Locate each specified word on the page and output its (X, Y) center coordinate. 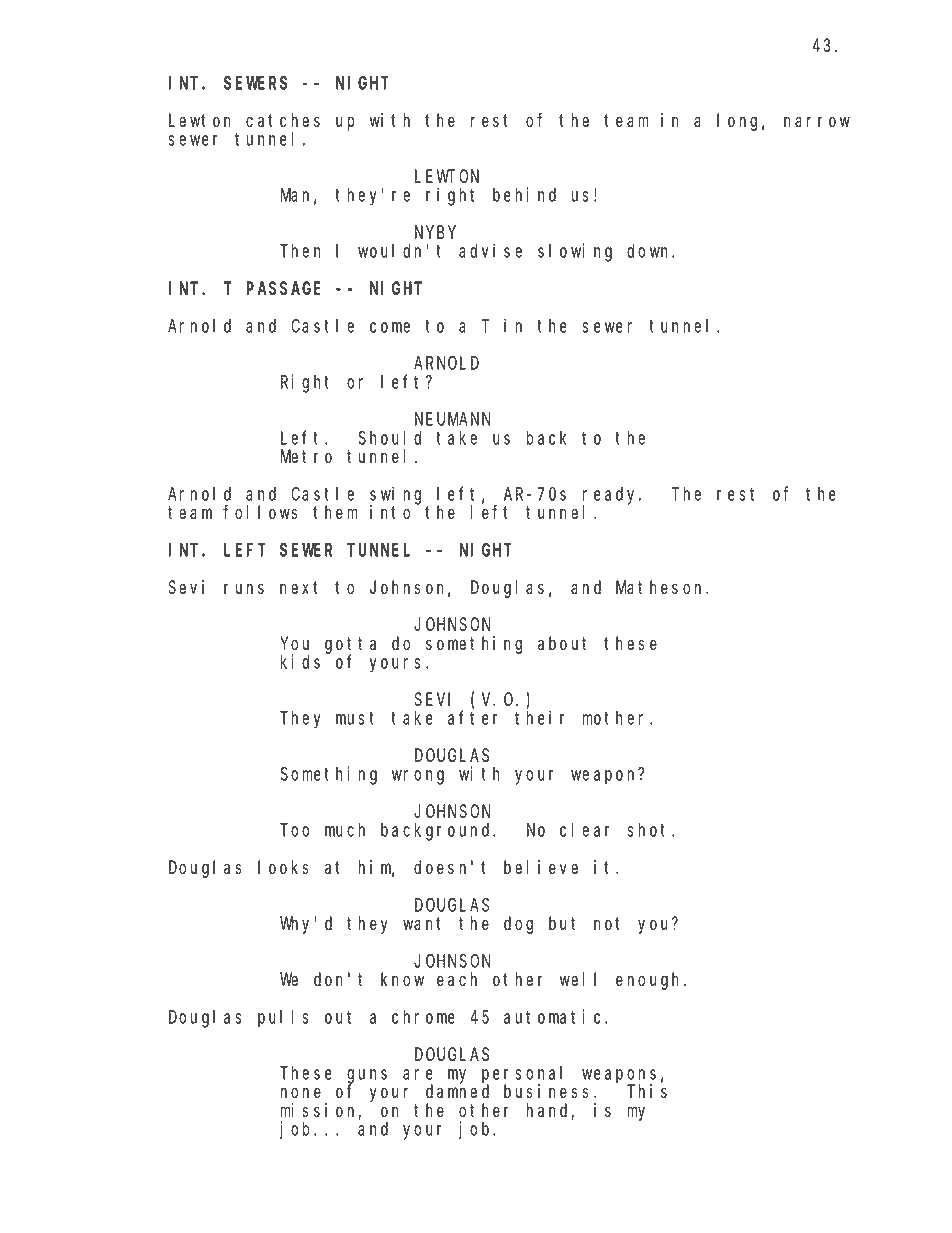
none (301, 1093)
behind (524, 194)
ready (612, 496)
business (549, 1091)
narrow (817, 122)
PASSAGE (283, 289)
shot (650, 830)
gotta (350, 646)
